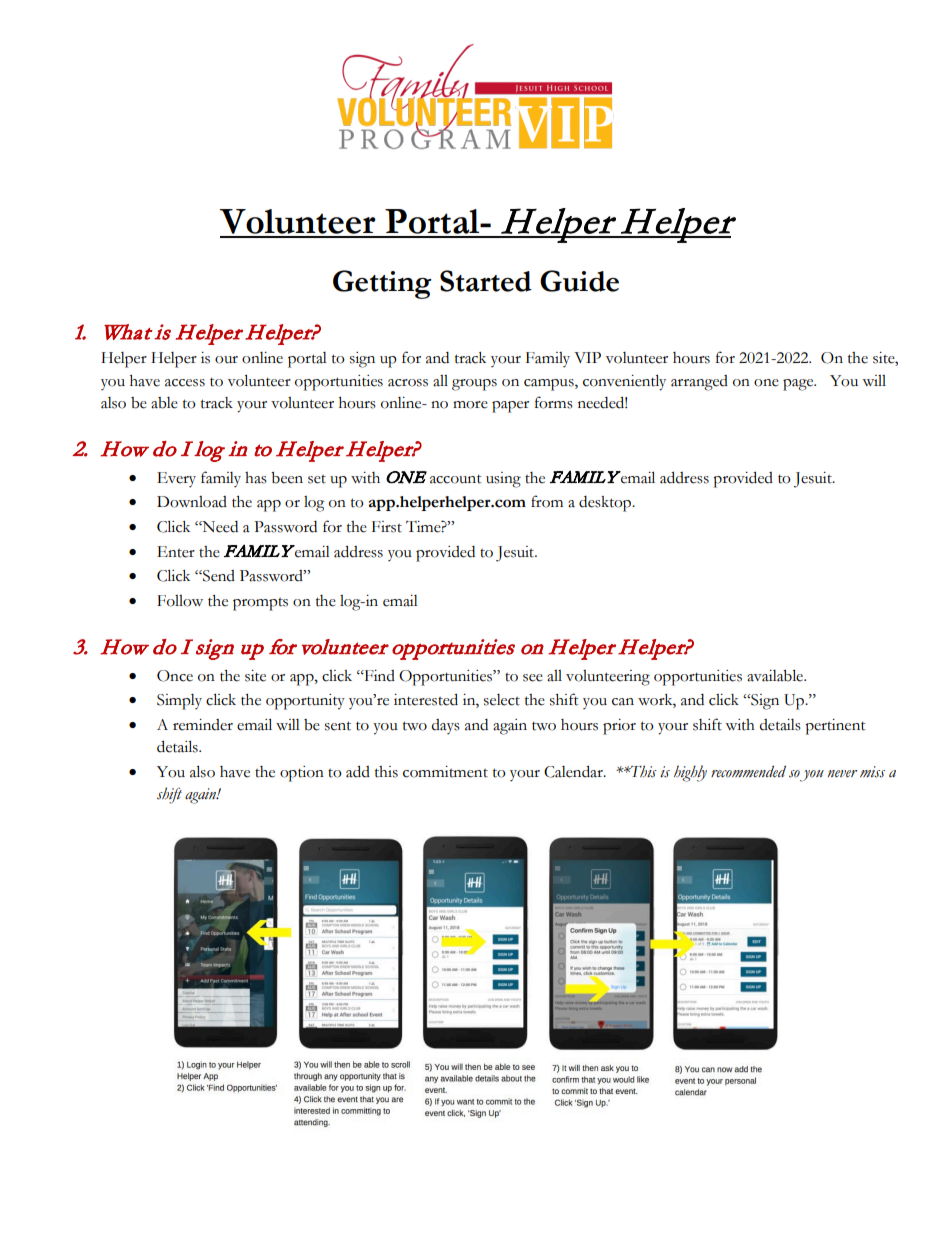 This screenshot has width=952, height=1233. I want to click on can, so click(623, 702).
